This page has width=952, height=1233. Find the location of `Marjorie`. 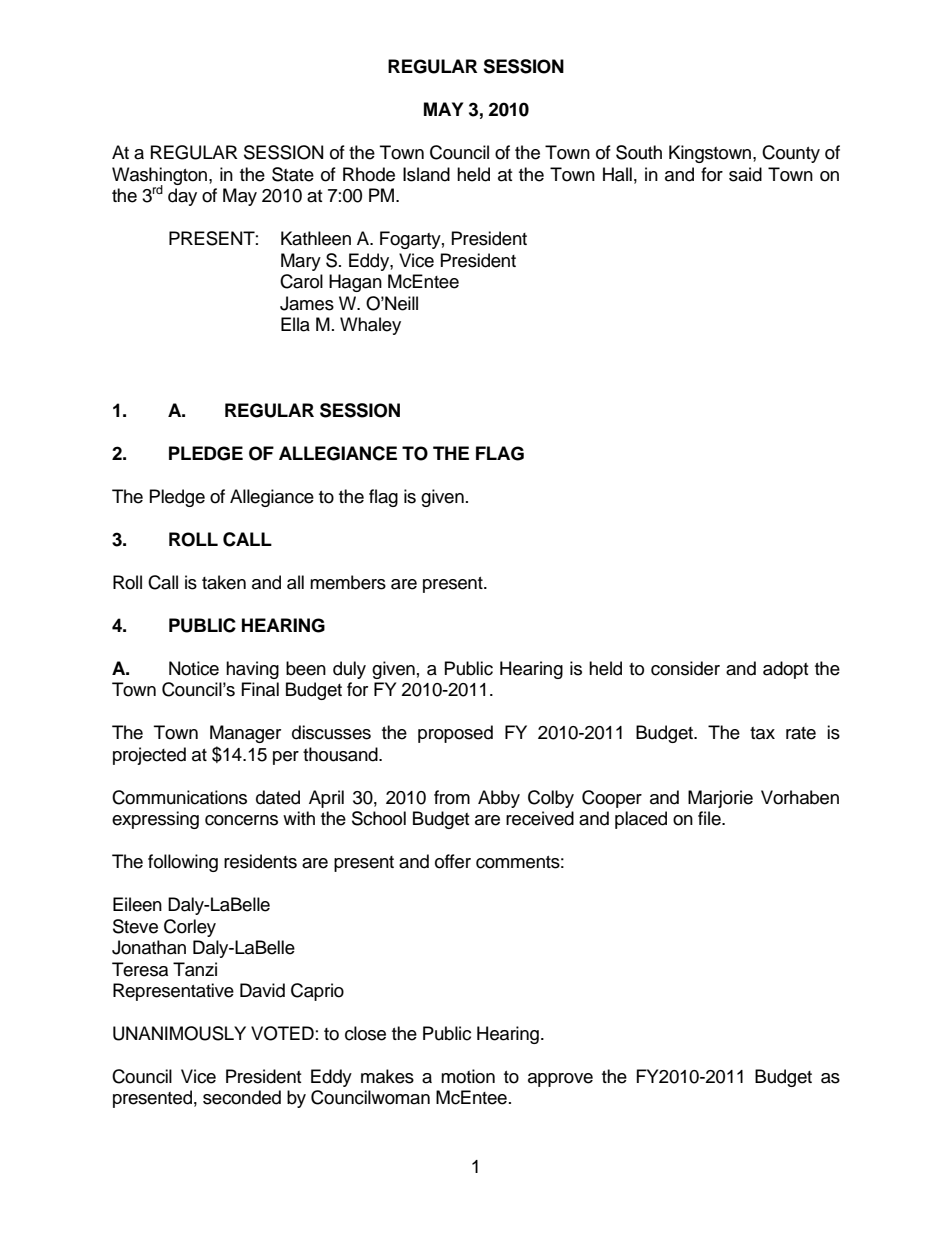

Marjorie is located at coordinates (720, 799).
